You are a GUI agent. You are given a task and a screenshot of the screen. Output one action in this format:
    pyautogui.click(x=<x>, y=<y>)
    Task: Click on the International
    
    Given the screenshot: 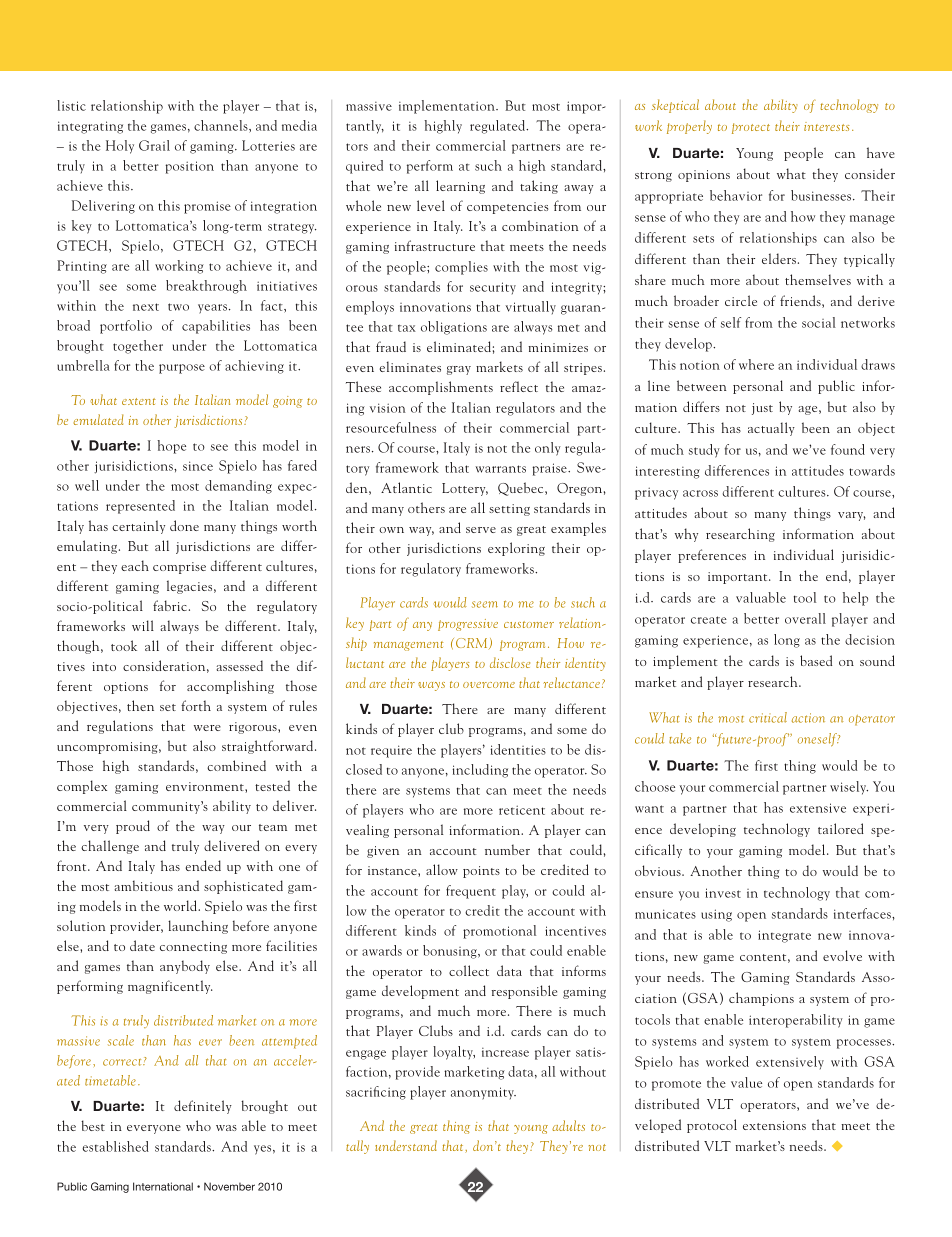 What is the action you would take?
    pyautogui.click(x=163, y=1186)
